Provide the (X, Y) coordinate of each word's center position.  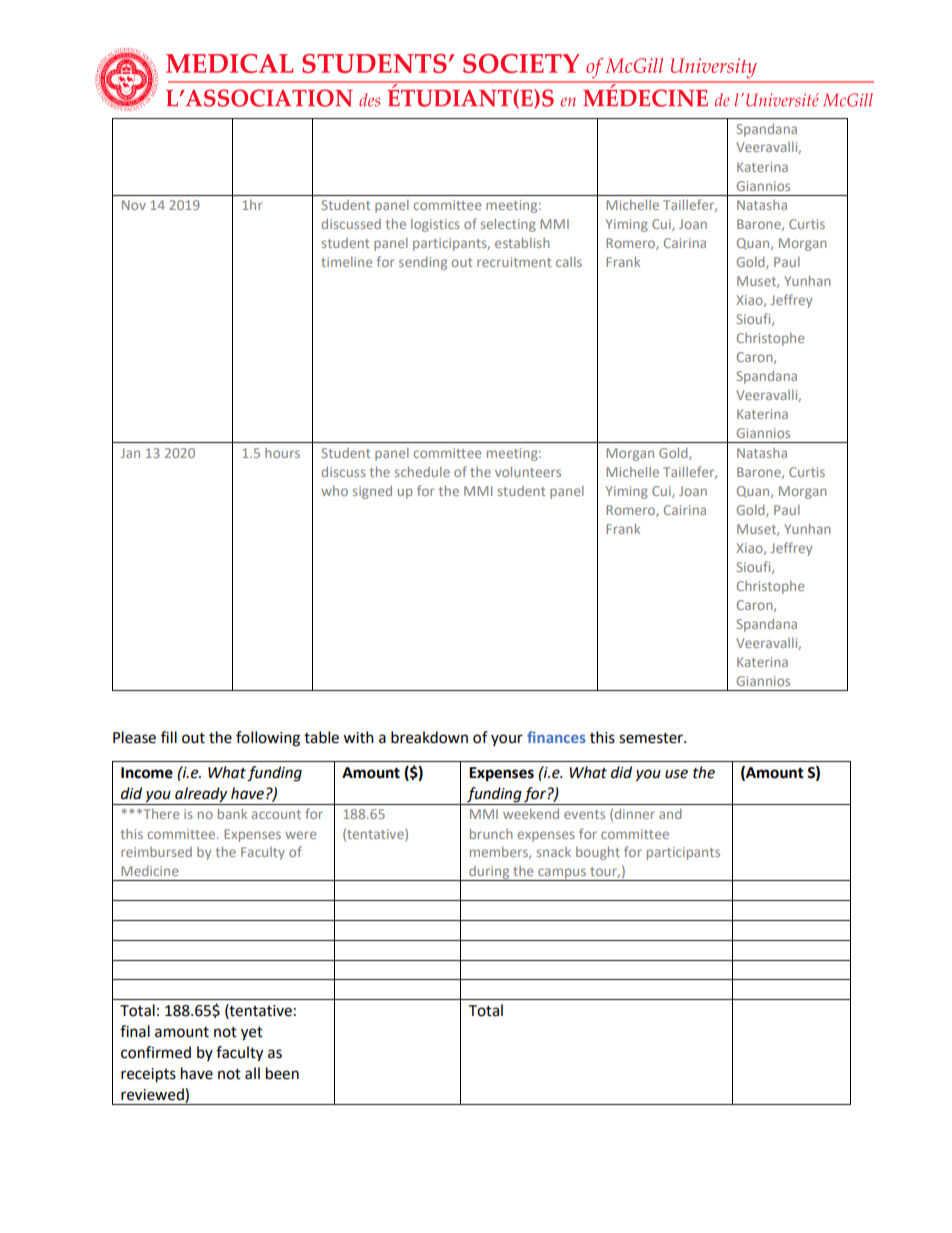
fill (169, 737)
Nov (134, 205)
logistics (435, 225)
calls (569, 262)
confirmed (156, 1052)
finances (556, 737)
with (358, 737)
